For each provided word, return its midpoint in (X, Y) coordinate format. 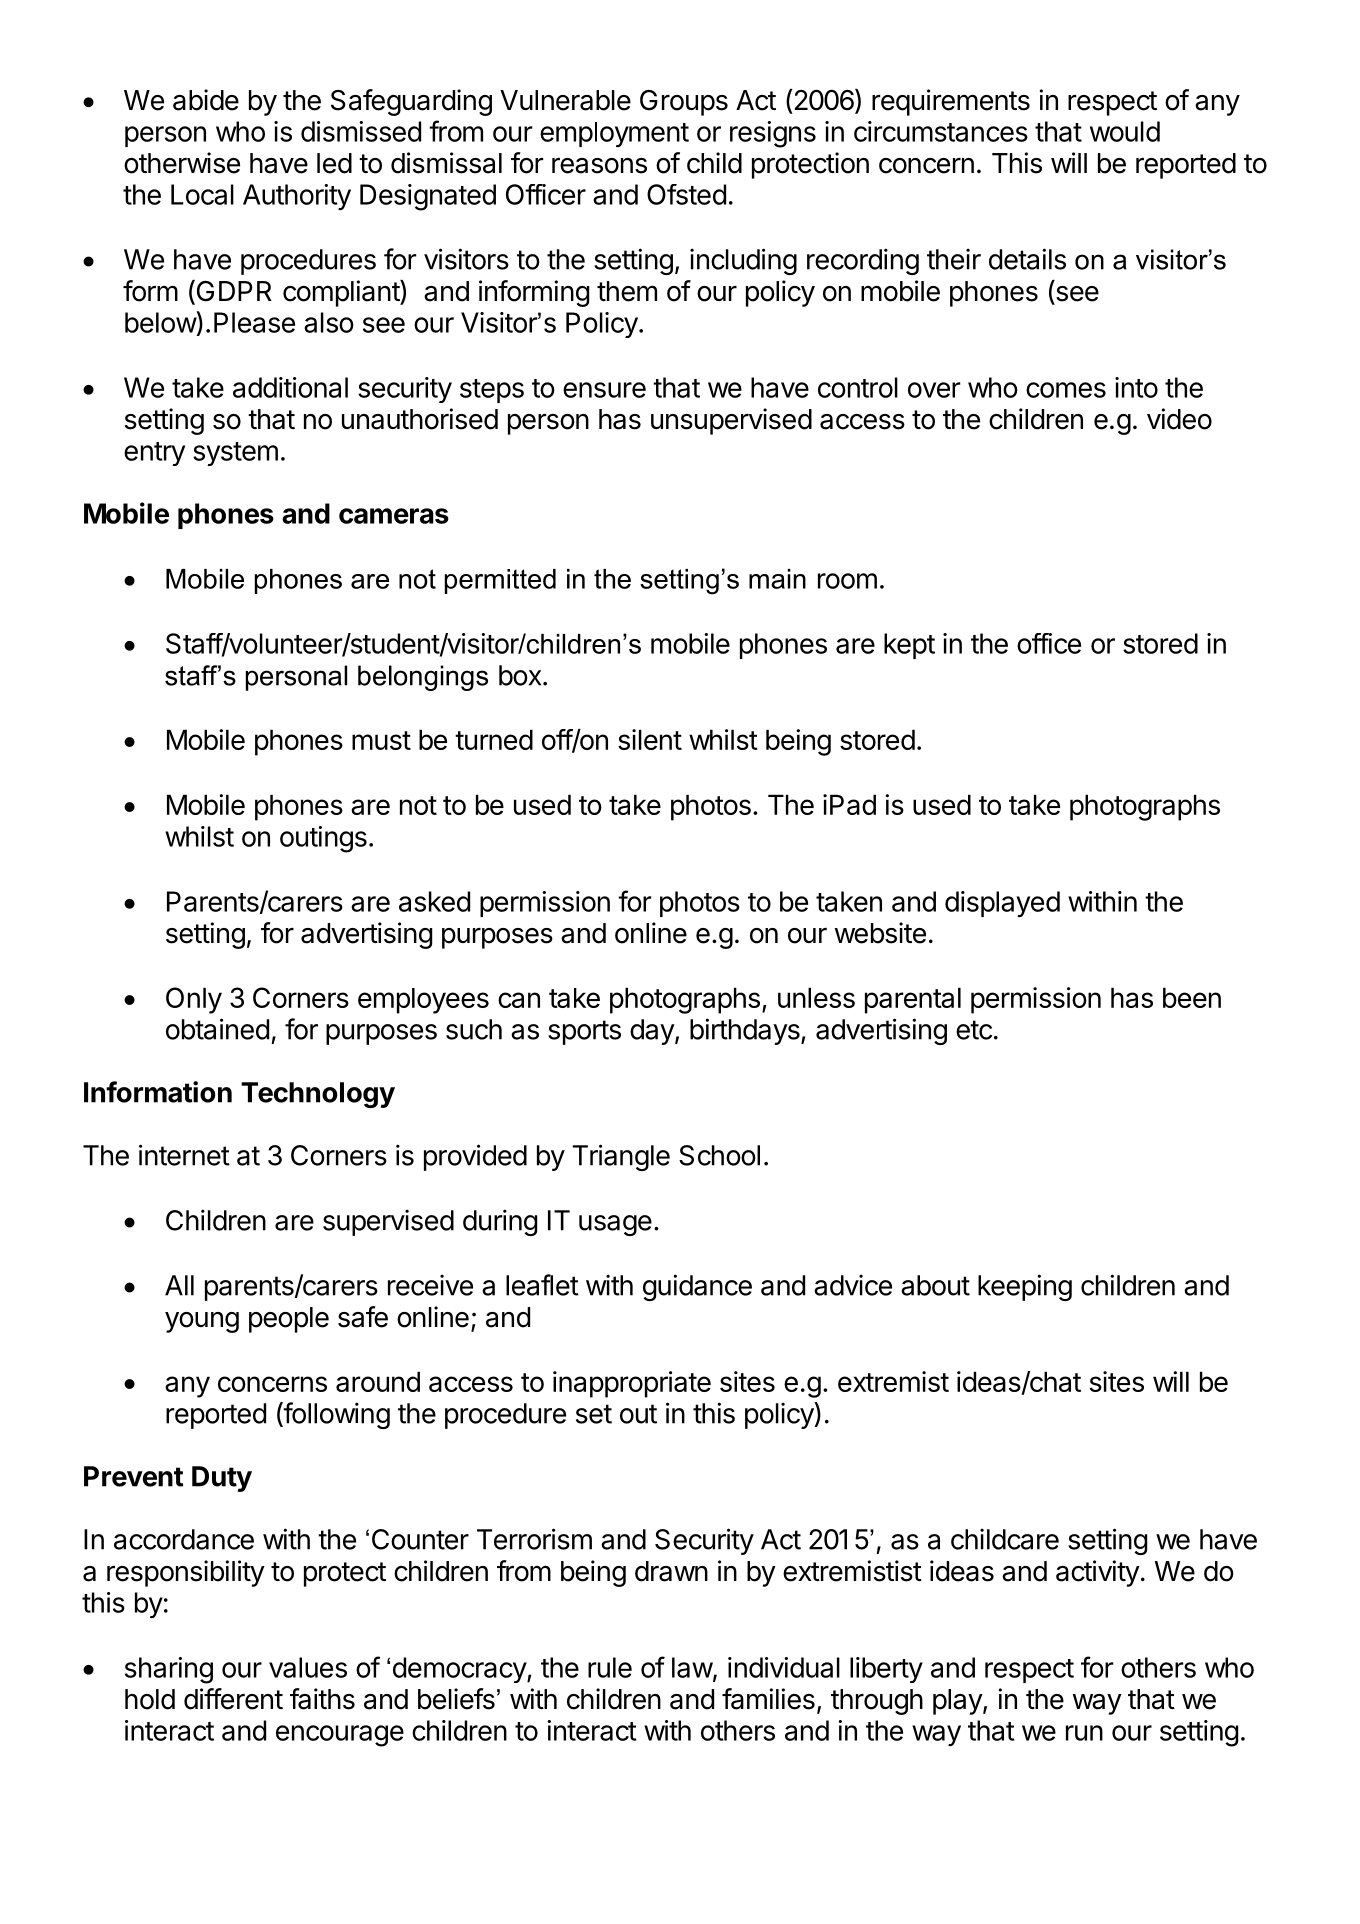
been (1192, 997)
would (1125, 131)
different (233, 1699)
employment (614, 134)
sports (584, 1032)
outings (323, 839)
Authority (297, 197)
